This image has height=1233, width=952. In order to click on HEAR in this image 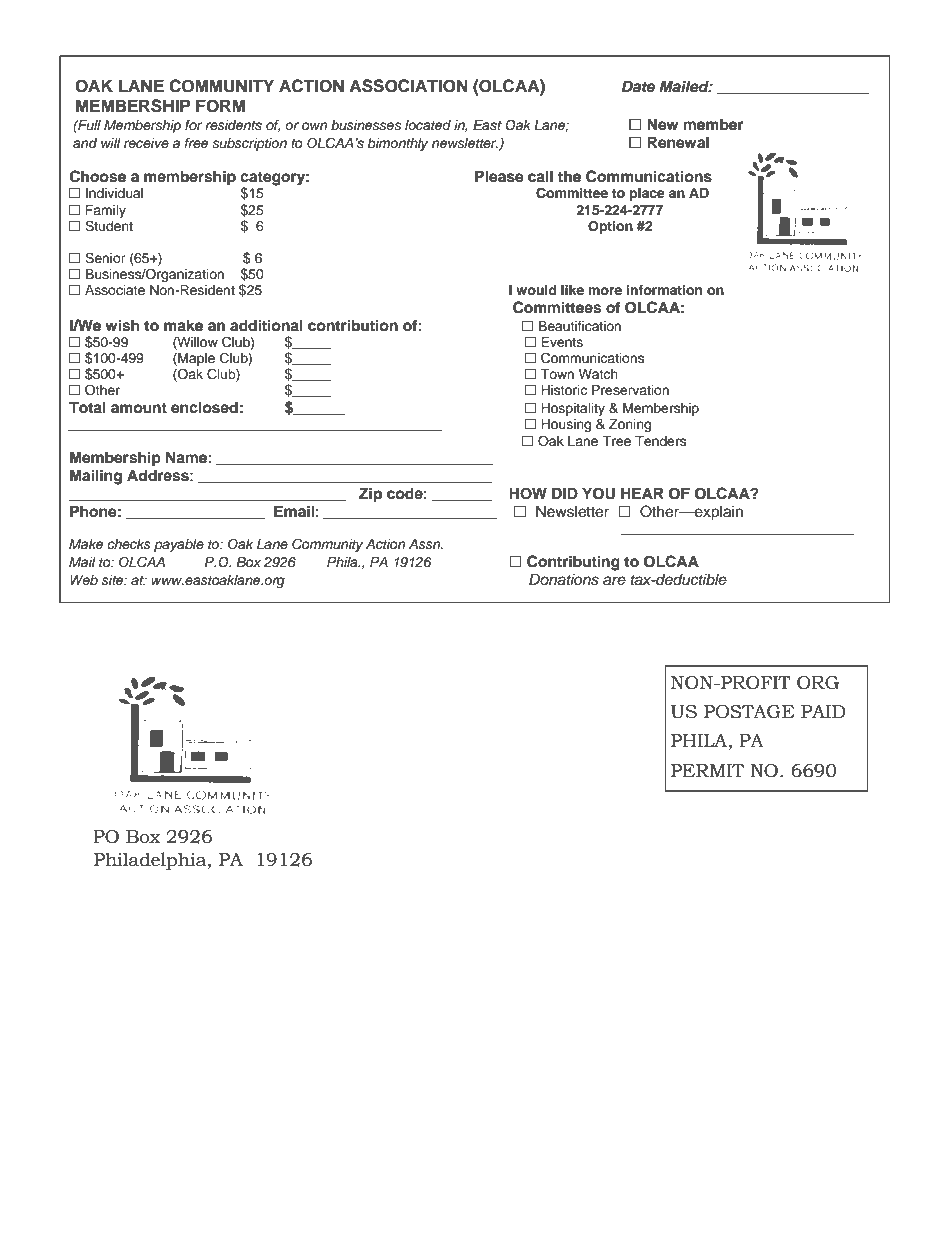, I will do `click(642, 493)`.
